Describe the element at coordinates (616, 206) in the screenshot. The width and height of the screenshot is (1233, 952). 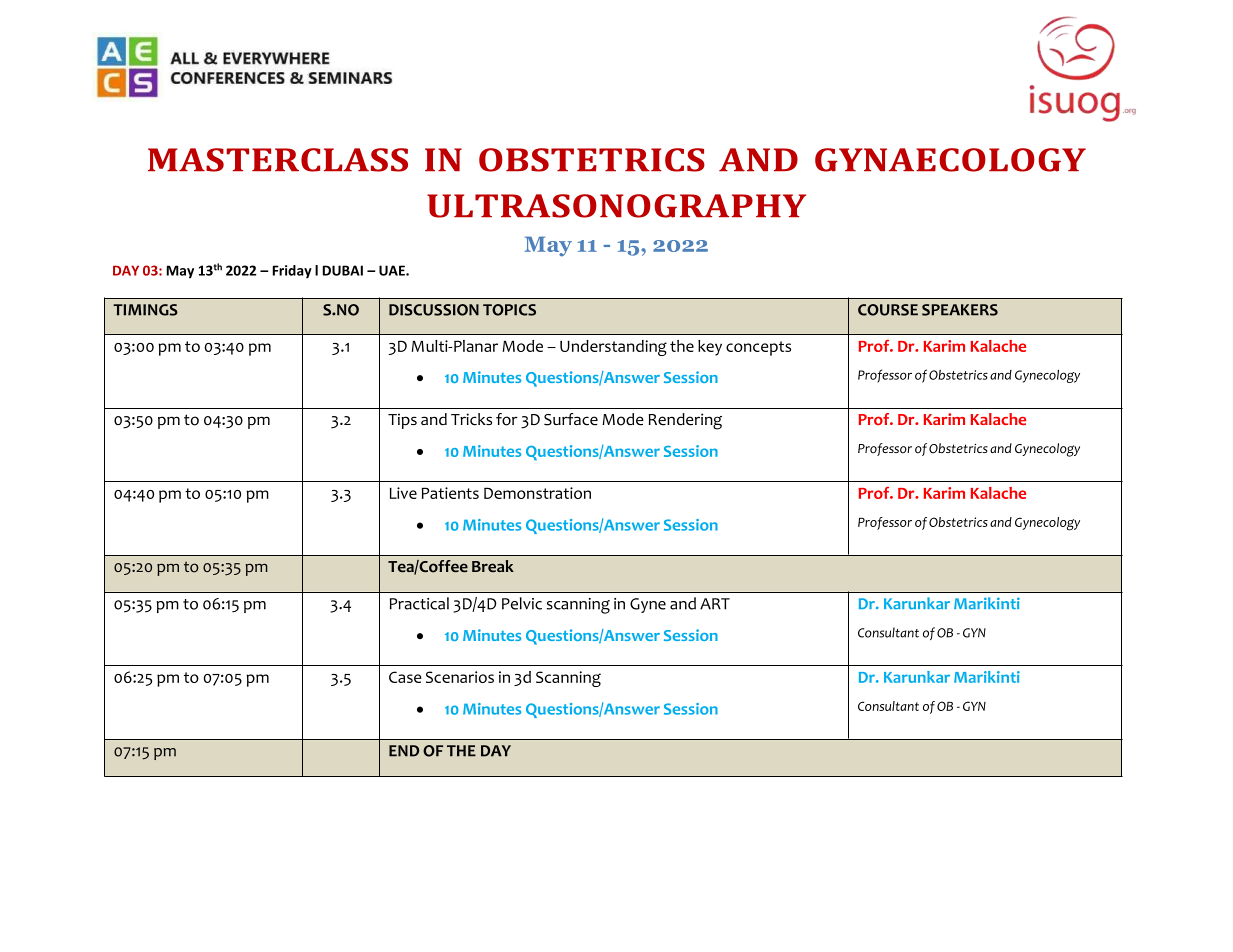
I see `ULTRASONOGRAPHY` at that location.
